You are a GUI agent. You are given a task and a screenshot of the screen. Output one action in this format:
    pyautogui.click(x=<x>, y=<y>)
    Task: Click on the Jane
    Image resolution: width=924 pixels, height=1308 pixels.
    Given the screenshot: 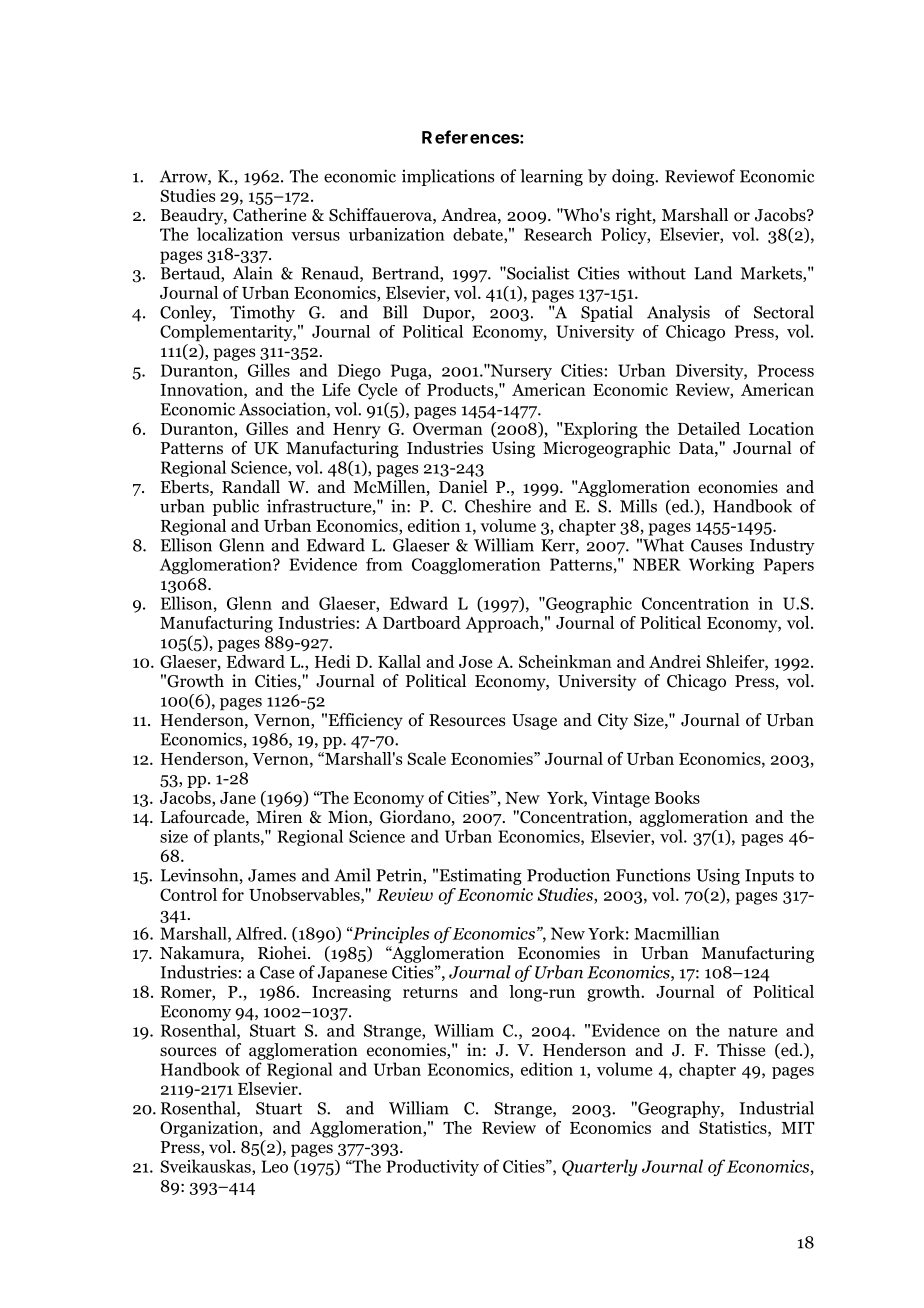 What is the action you would take?
    pyautogui.click(x=238, y=798)
